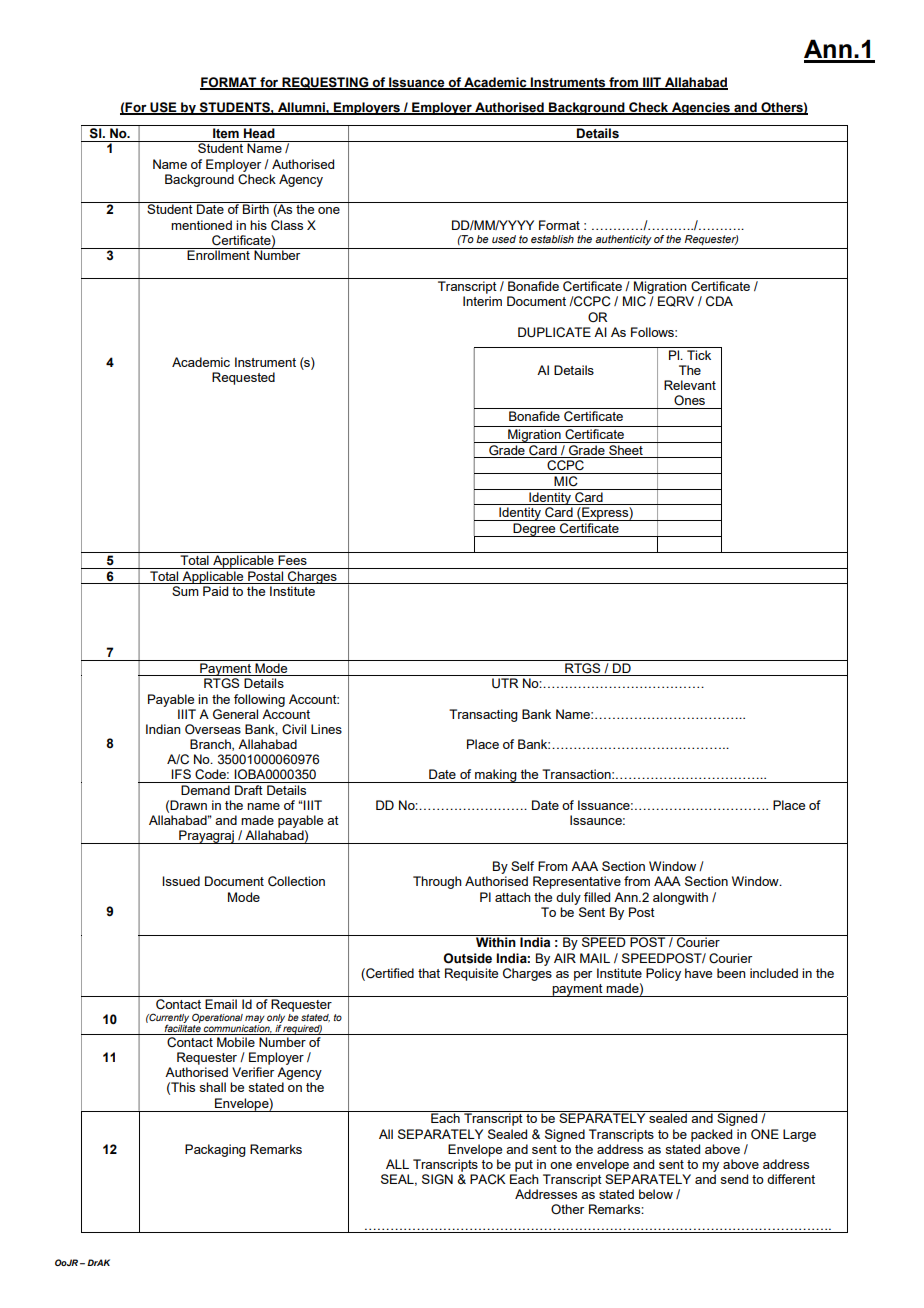 Image resolution: width=924 pixels, height=1308 pixels. Describe the element at coordinates (249, 790) in the document. I see `Draft` at that location.
